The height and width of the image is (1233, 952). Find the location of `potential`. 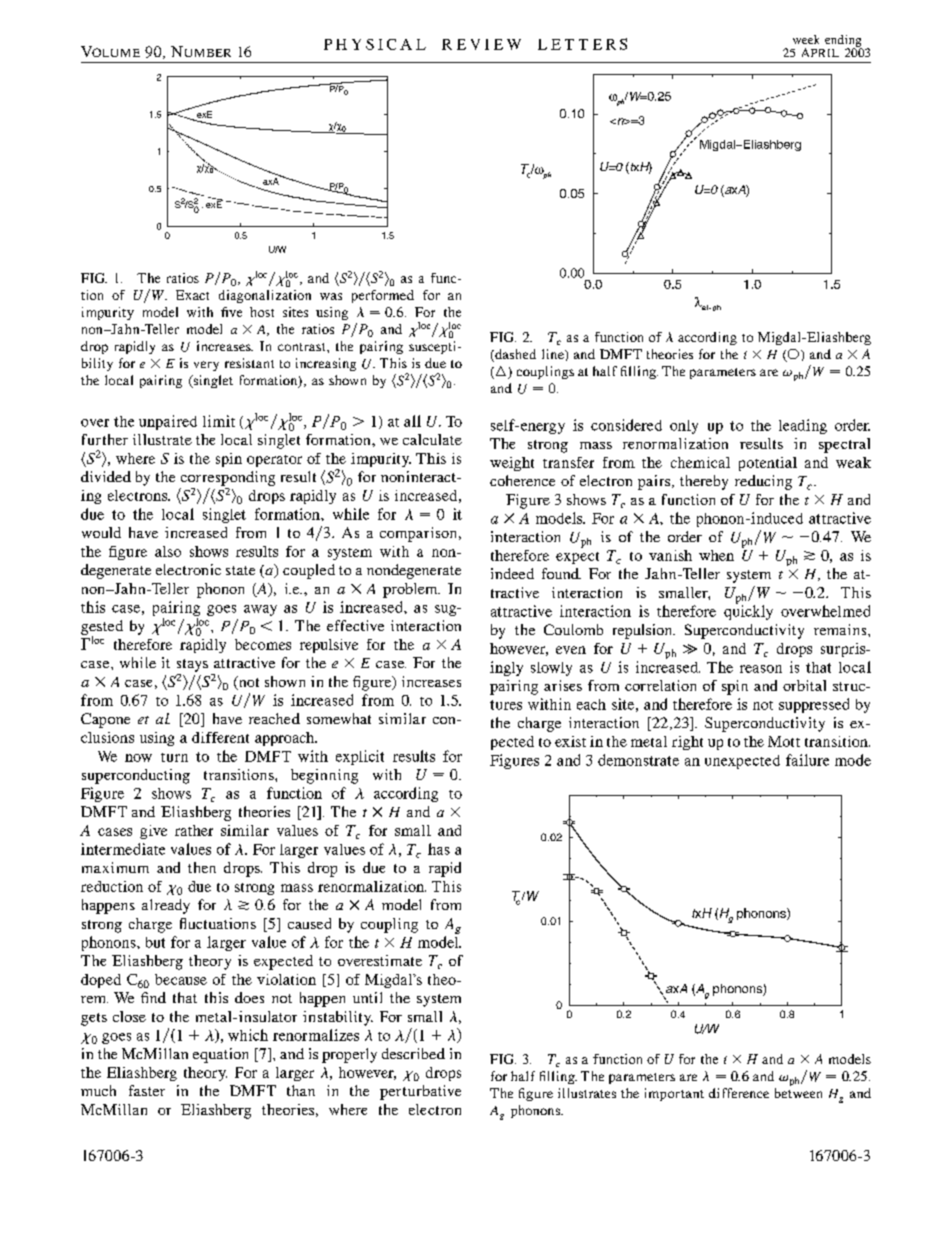

potential is located at coordinates (768, 464).
